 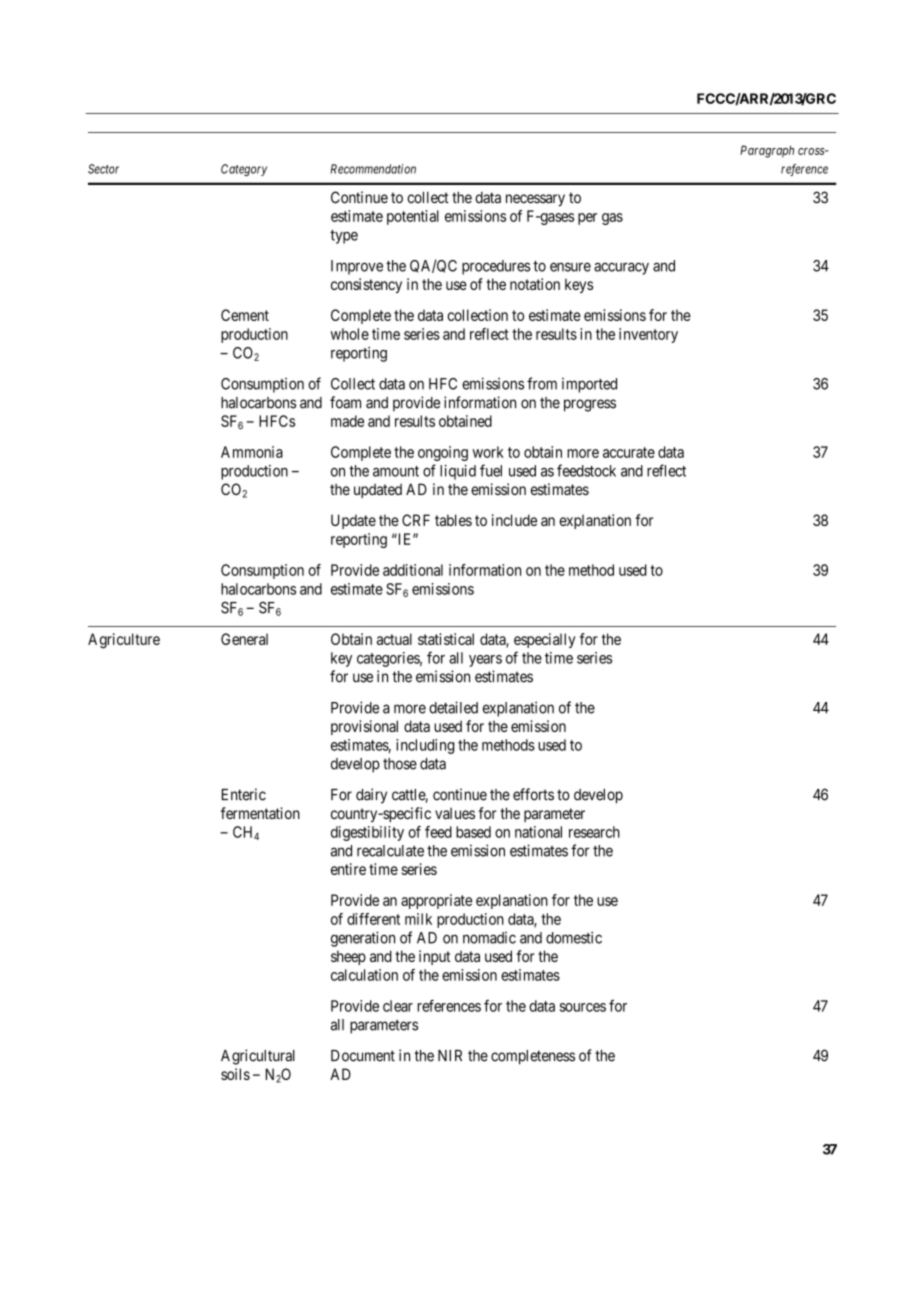 What do you see at coordinates (235, 1074) in the screenshot?
I see `soils` at bounding box center [235, 1074].
